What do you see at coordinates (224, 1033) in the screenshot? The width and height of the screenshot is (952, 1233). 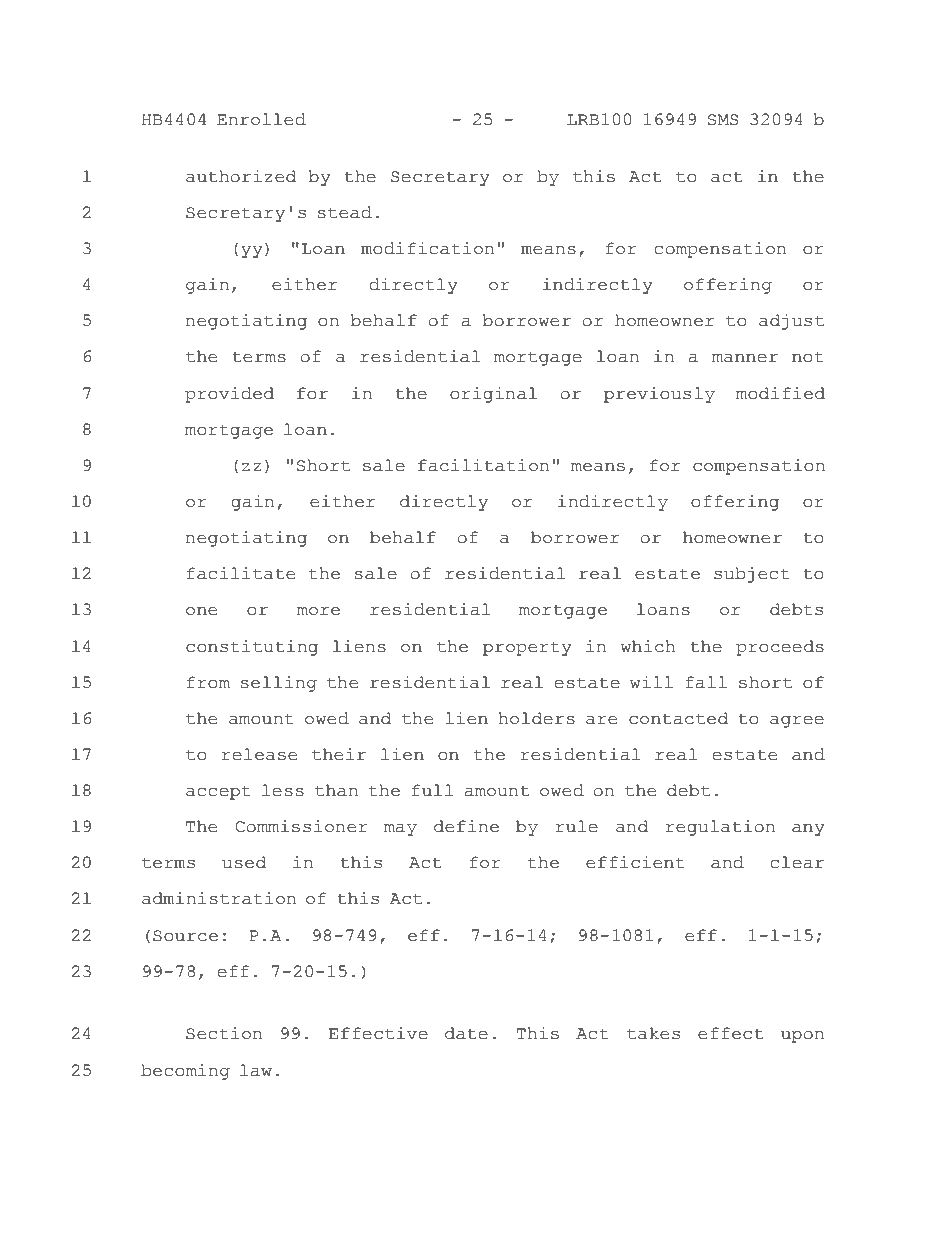 I see `Section` at bounding box center [224, 1033].
